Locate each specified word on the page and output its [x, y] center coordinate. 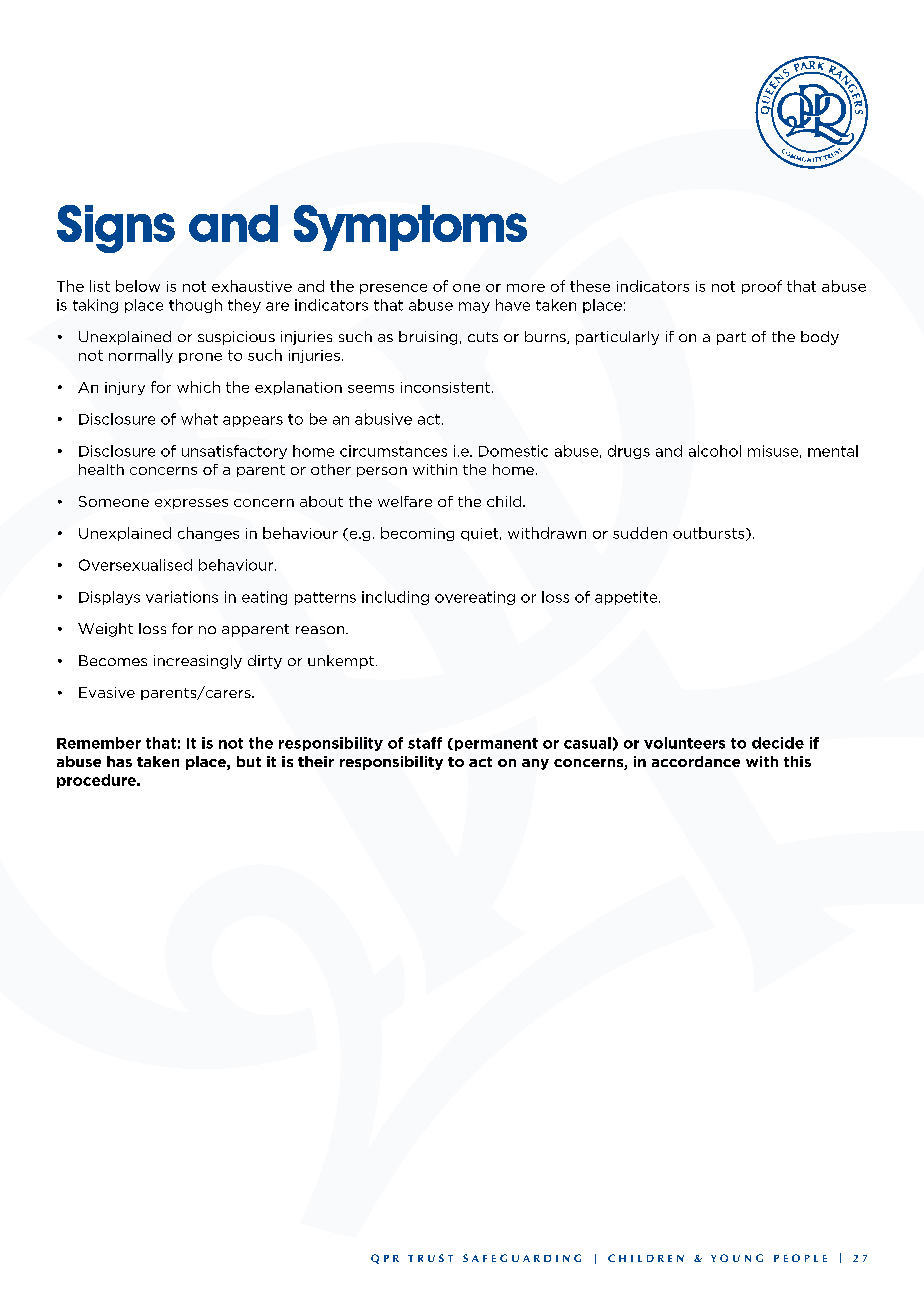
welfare [405, 501]
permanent [495, 744]
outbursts [710, 534]
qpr [385, 1259]
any [535, 764]
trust [430, 1258]
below [138, 286]
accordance [696, 761]
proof [762, 287]
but [249, 761]
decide [778, 743]
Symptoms [410, 228]
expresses [191, 504]
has [119, 761]
